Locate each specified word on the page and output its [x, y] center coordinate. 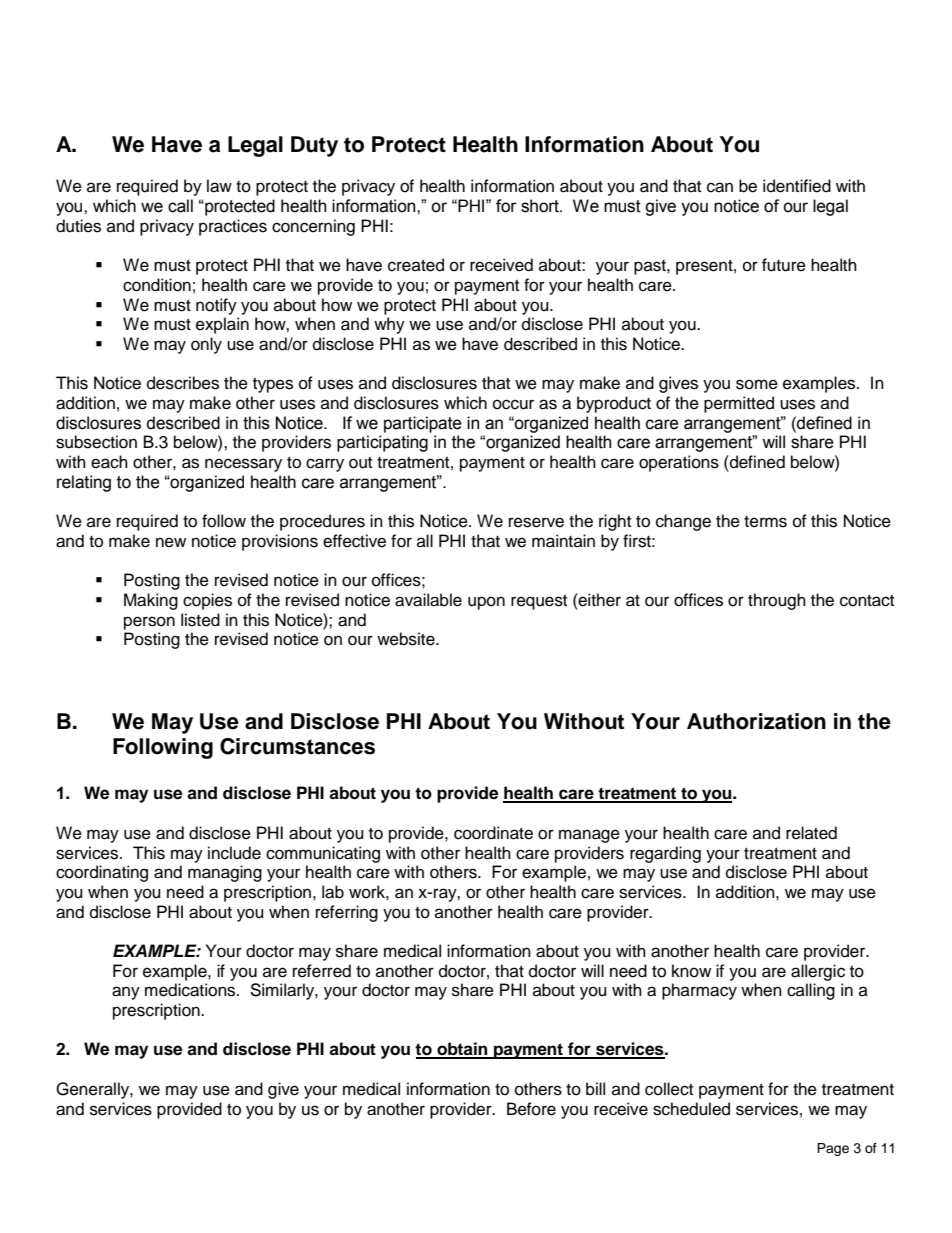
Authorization [756, 721]
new [171, 542]
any [126, 993]
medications [191, 990]
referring [347, 913]
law [219, 186]
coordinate [493, 833]
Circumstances [297, 746]
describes [183, 383]
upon [486, 603]
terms [765, 522]
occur [513, 404]
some [757, 384]
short [541, 206]
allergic [818, 972]
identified [797, 186]
